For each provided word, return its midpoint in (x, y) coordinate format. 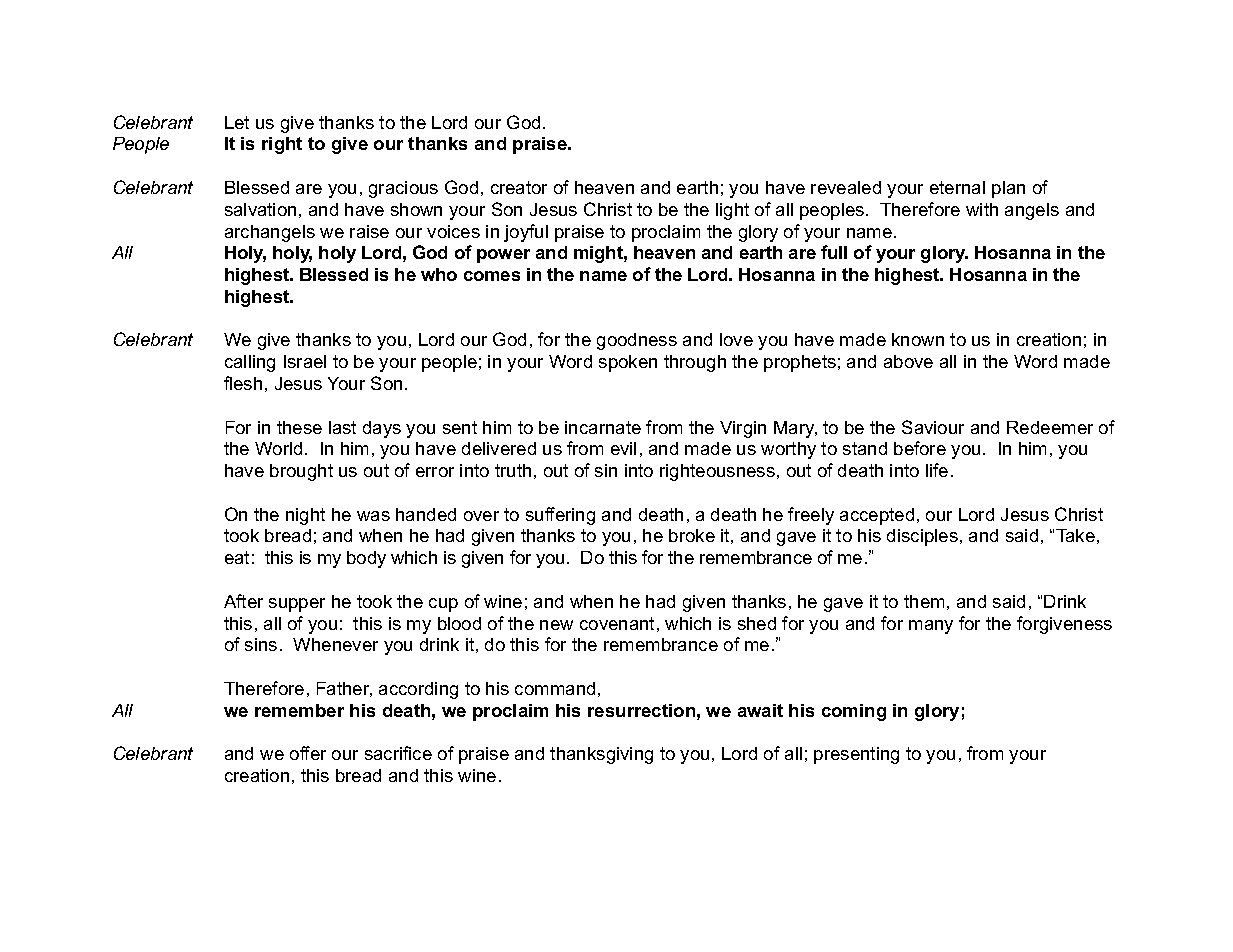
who (439, 274)
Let (237, 122)
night (305, 516)
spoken (628, 363)
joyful (526, 233)
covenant (617, 623)
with (982, 209)
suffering (560, 516)
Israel (305, 361)
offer (308, 753)
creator (519, 187)
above (908, 361)
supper (297, 605)
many (931, 627)
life (937, 470)
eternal (957, 187)
